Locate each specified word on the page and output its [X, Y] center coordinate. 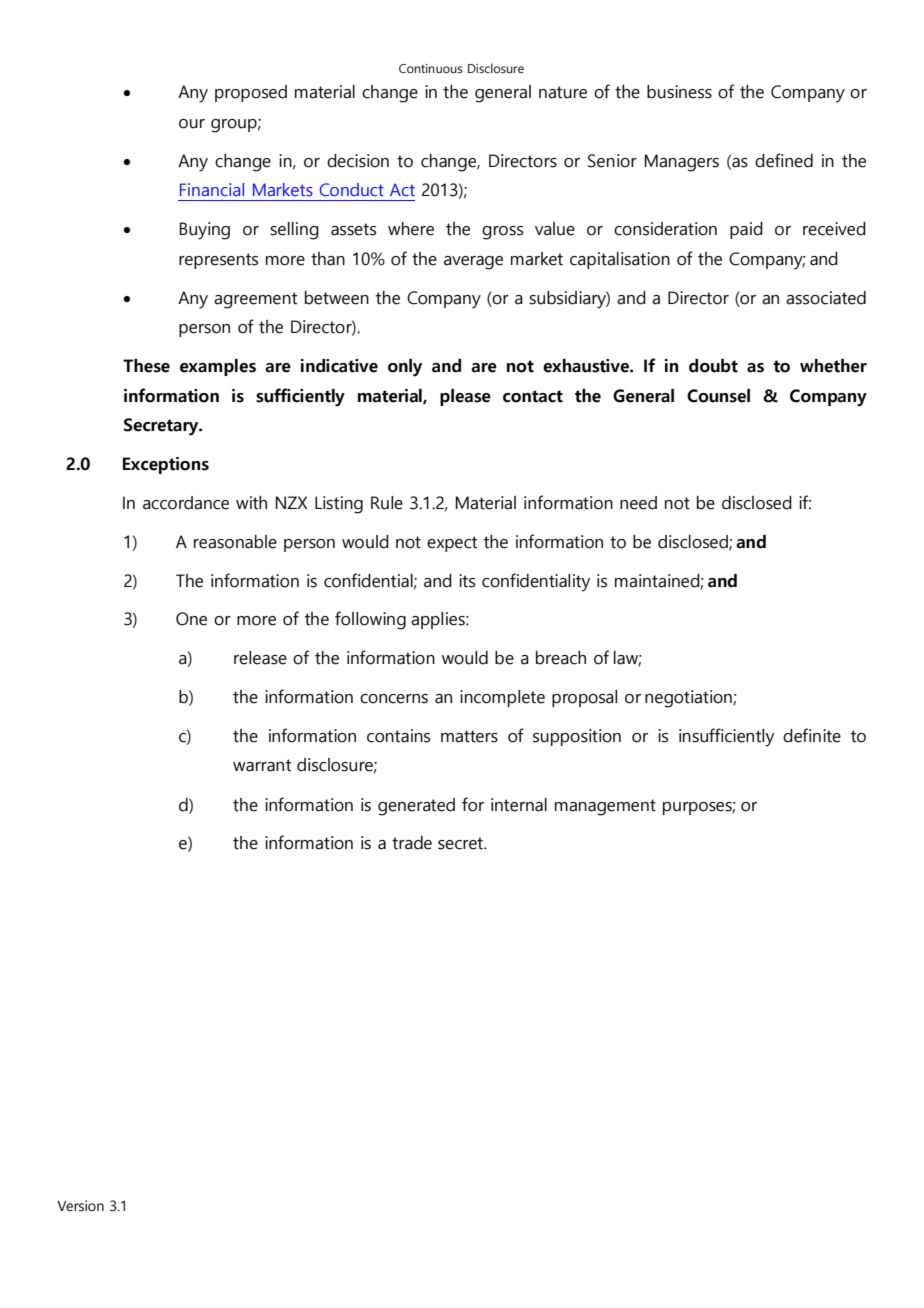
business [679, 92]
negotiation [689, 699]
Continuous [431, 68]
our [192, 124]
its [467, 581]
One [191, 619]
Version [80, 1206]
